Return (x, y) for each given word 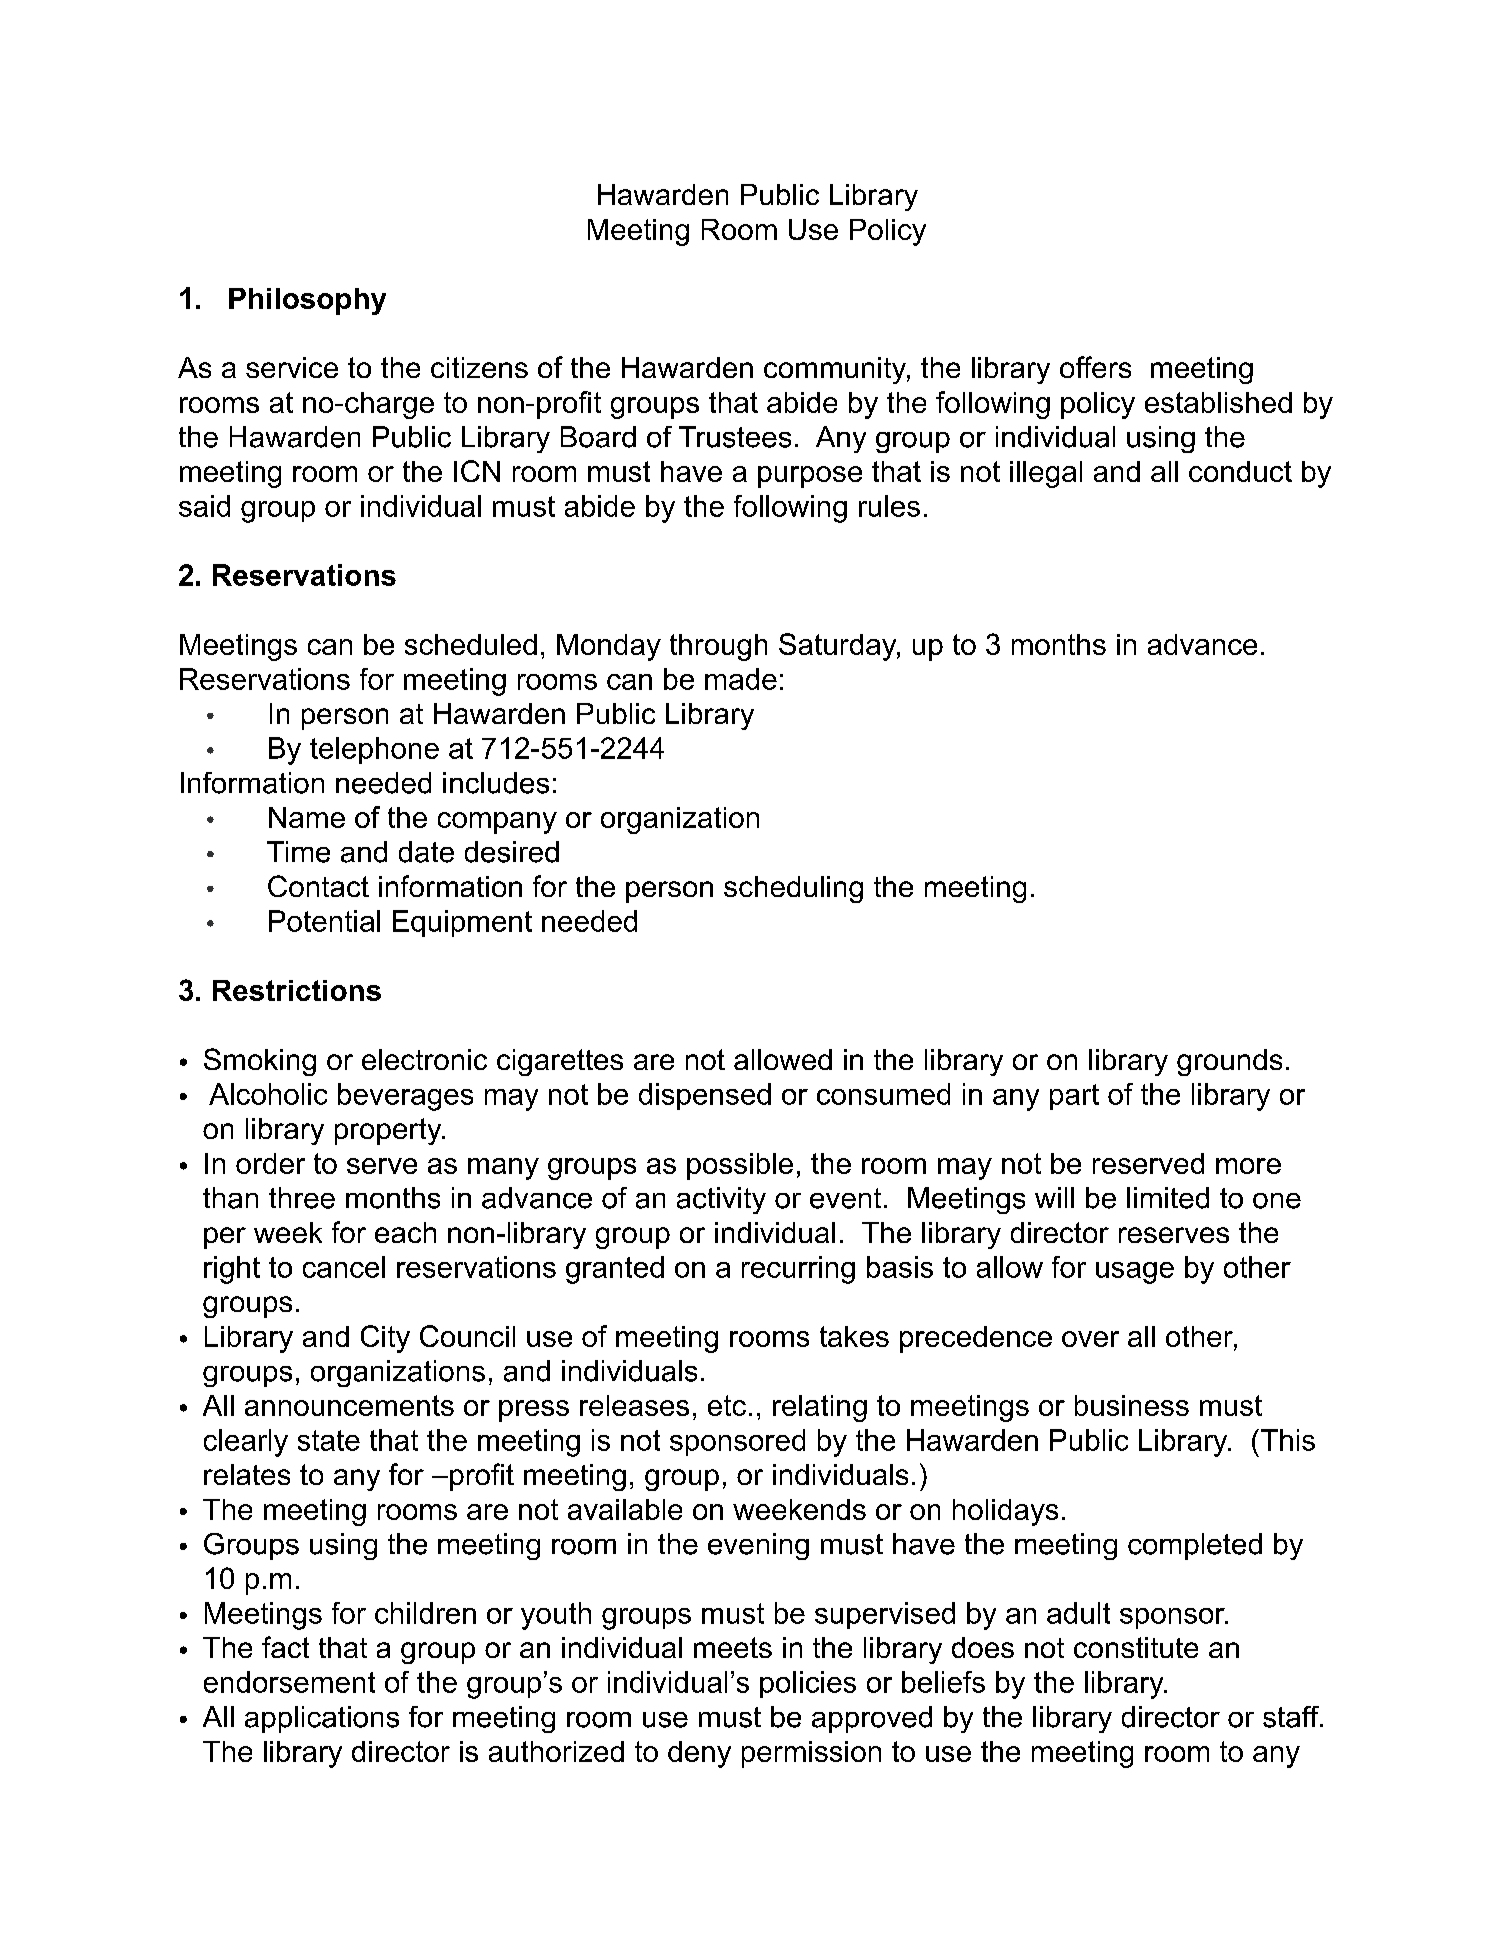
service (292, 367)
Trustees (735, 437)
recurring (798, 1270)
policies (808, 1684)
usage (1135, 1273)
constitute (1136, 1647)
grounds (1229, 1062)
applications (322, 1719)
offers (1095, 367)
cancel (344, 1267)
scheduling (793, 889)
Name (307, 817)
